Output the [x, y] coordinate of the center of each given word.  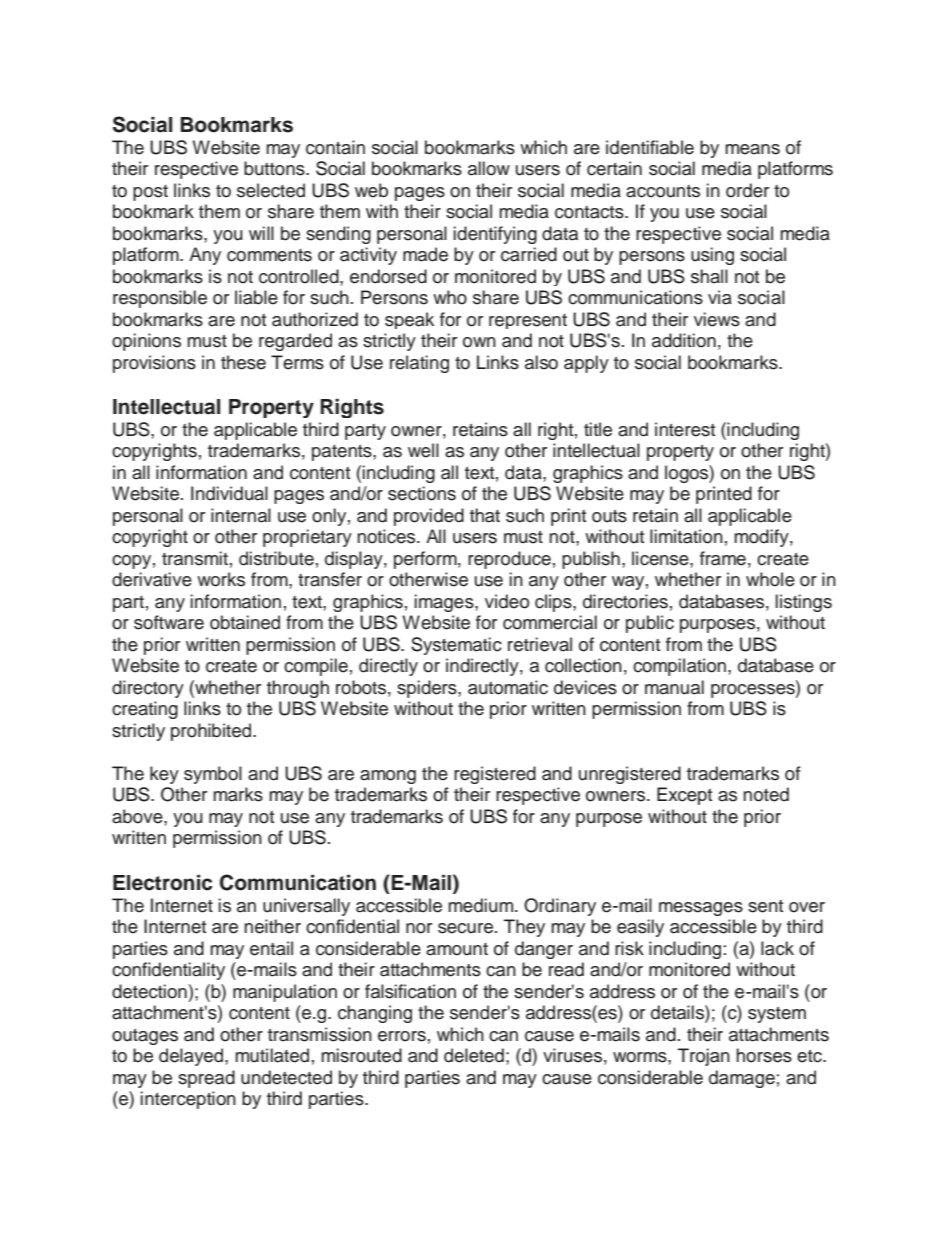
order [747, 190]
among [388, 777]
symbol [213, 775]
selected [271, 190]
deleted [474, 1055]
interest [685, 429]
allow [489, 168]
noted [766, 794]
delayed [192, 1057]
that [485, 515]
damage [742, 1079]
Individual [229, 493]
